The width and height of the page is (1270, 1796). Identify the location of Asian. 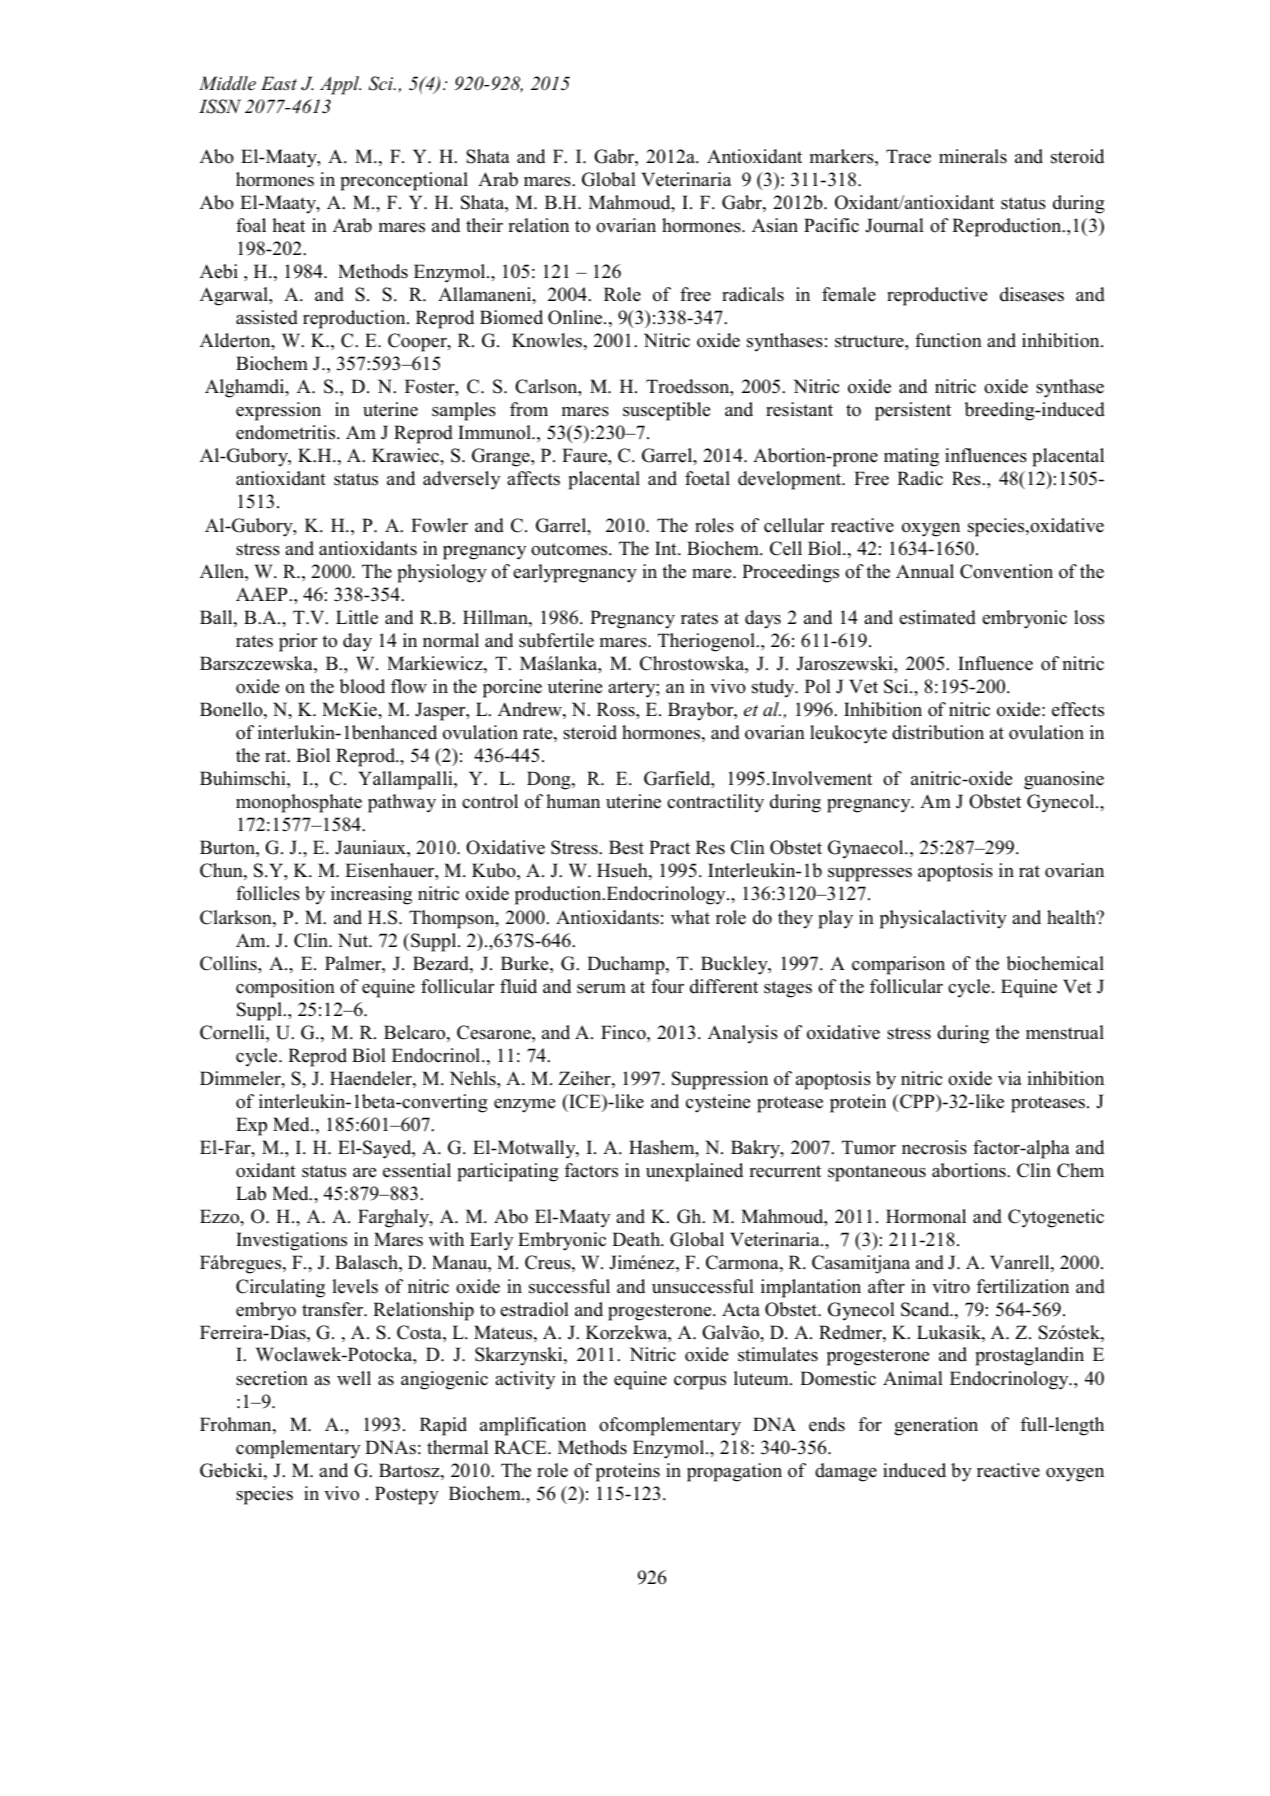
(775, 225).
